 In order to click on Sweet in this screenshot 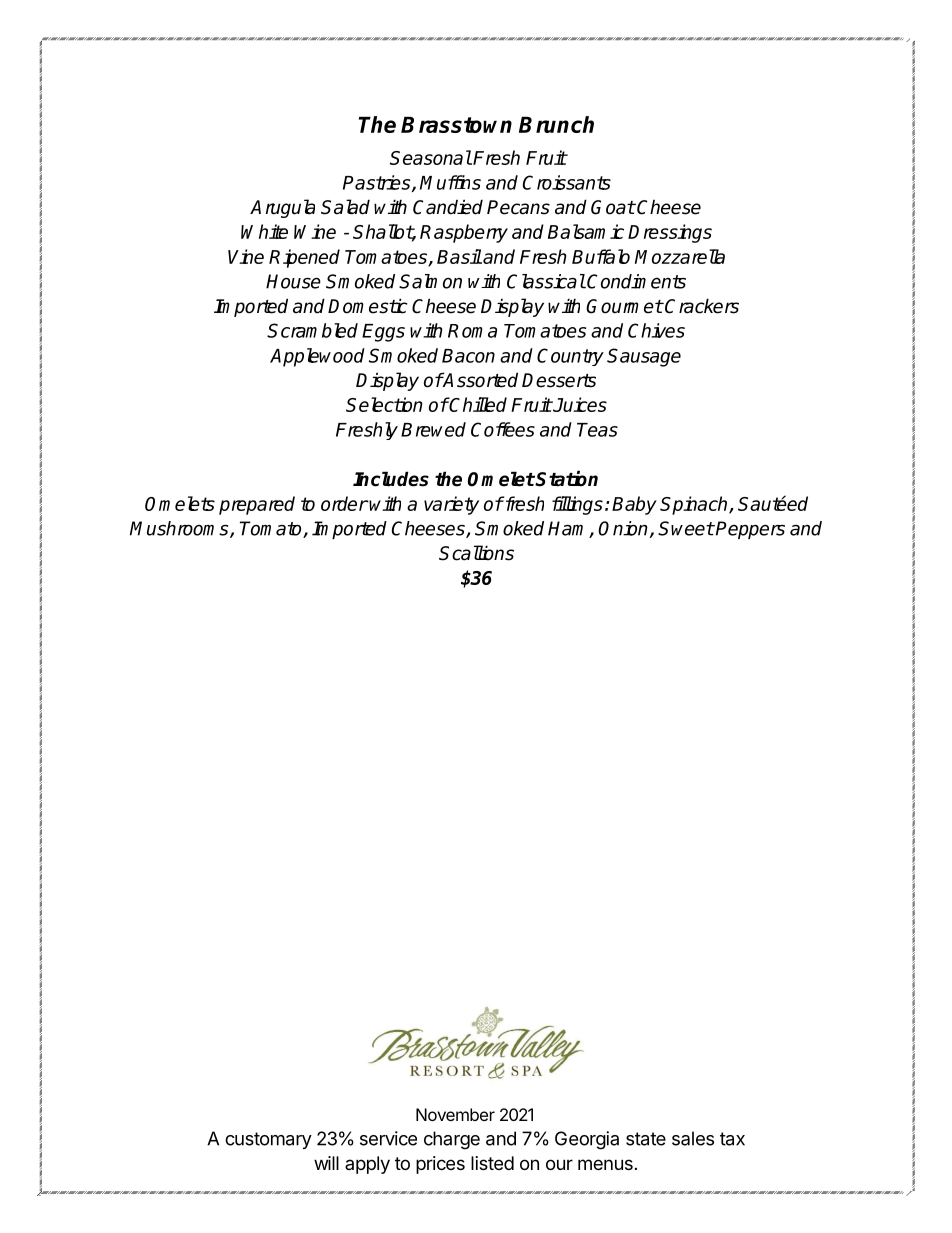, I will do `click(686, 528)`.
